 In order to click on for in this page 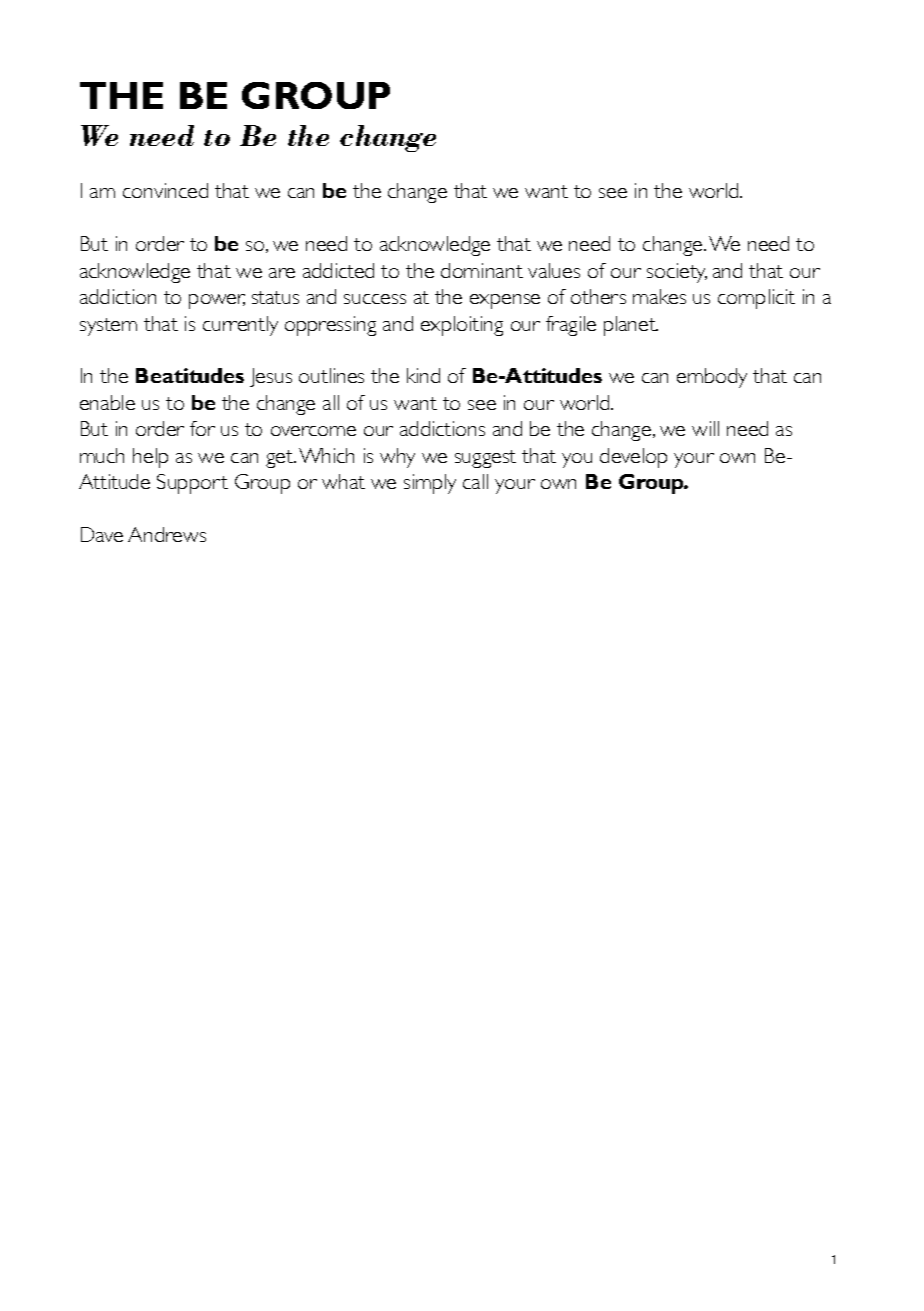, I will do `click(202, 428)`.
